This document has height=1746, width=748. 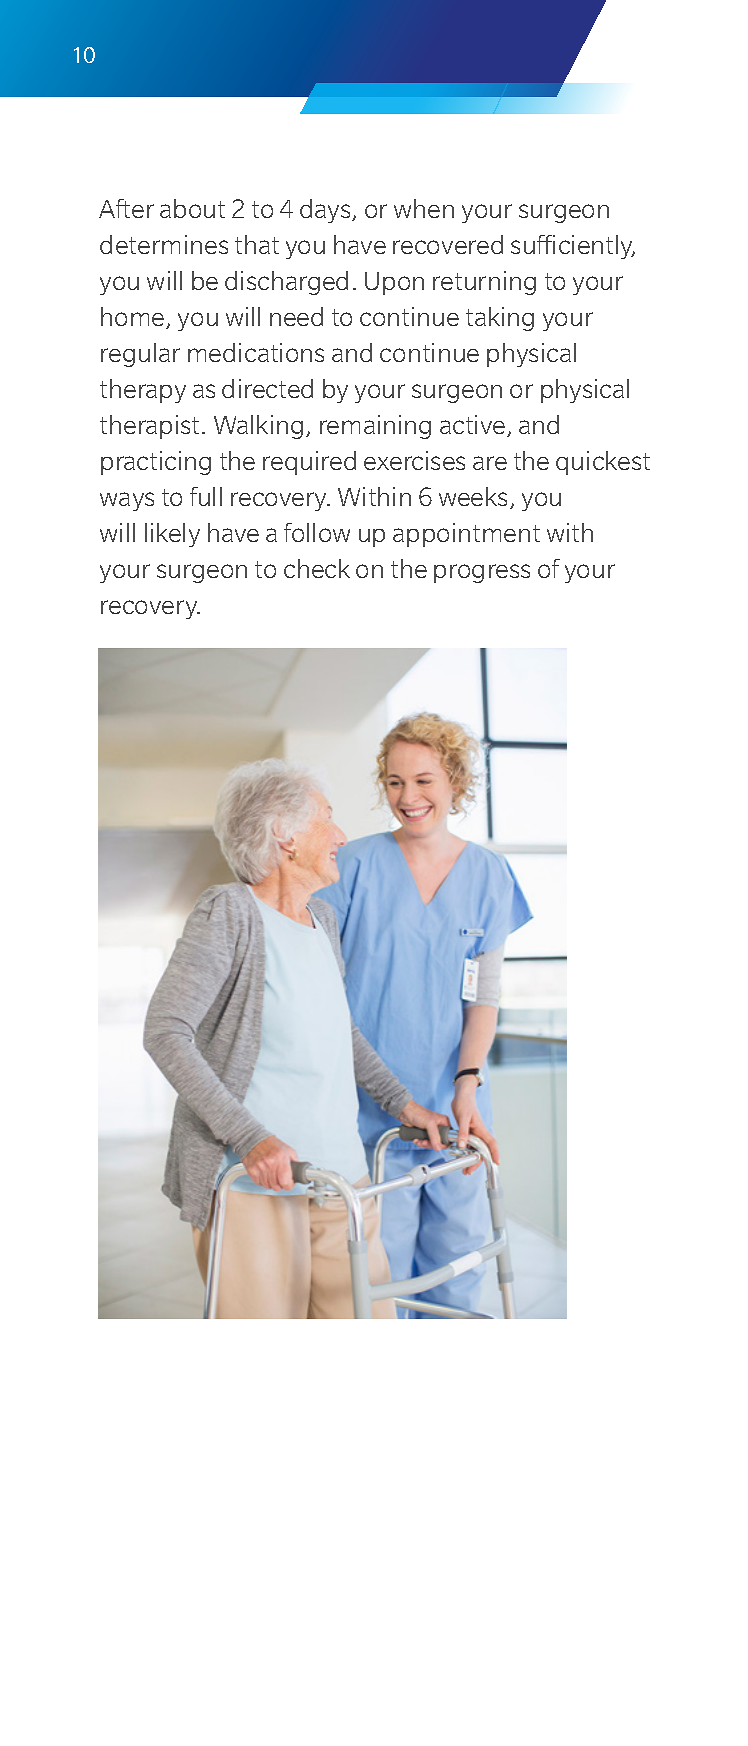 What do you see at coordinates (172, 535) in the document?
I see `likely` at bounding box center [172, 535].
